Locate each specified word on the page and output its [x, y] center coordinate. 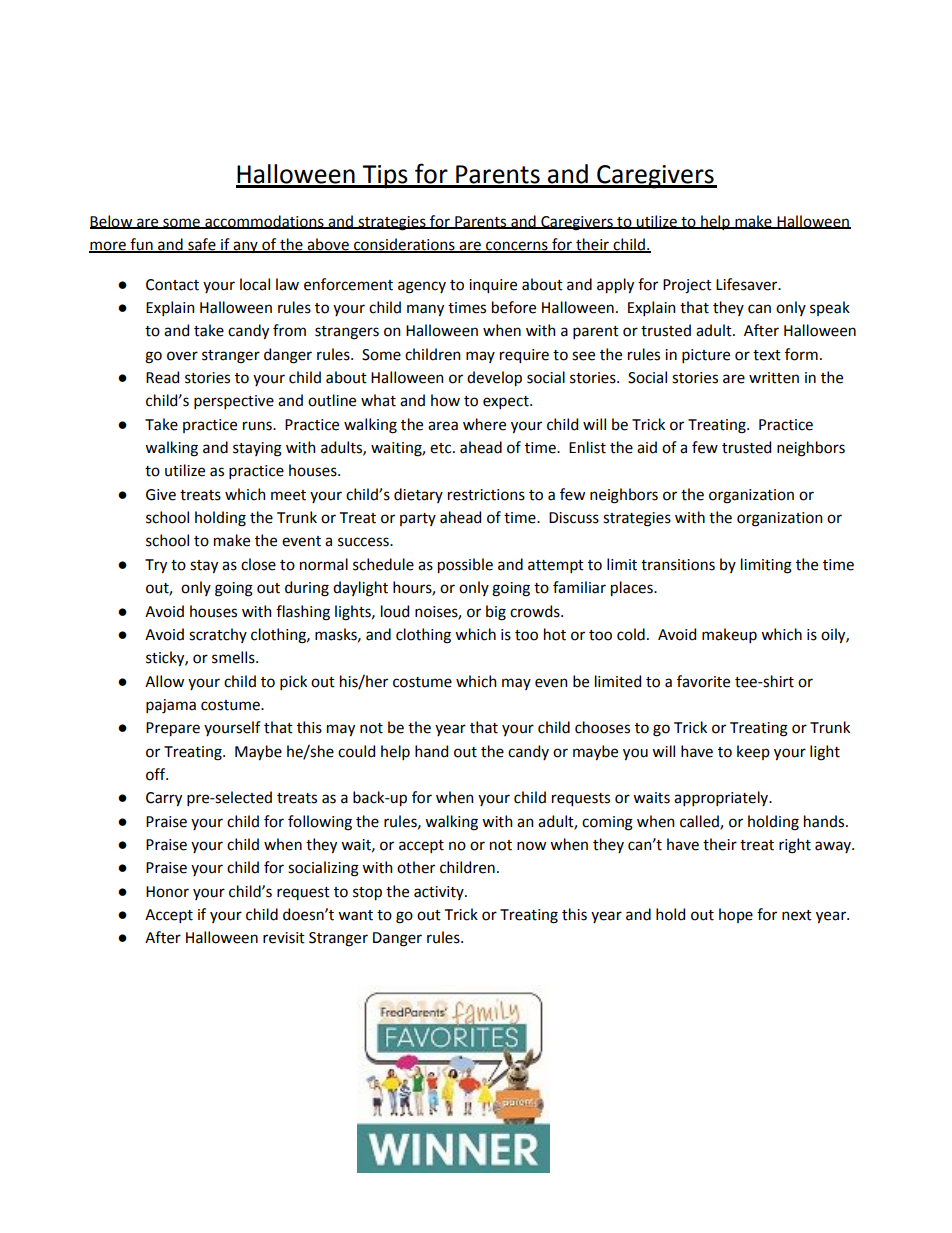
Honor [167, 892]
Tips [385, 177]
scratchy [218, 635]
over [182, 356]
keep [753, 752]
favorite [703, 681]
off [157, 774]
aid [647, 447]
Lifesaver [748, 284]
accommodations [264, 222]
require [524, 356]
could [356, 751]
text [767, 355]
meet [288, 495]
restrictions [486, 495]
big [496, 613]
